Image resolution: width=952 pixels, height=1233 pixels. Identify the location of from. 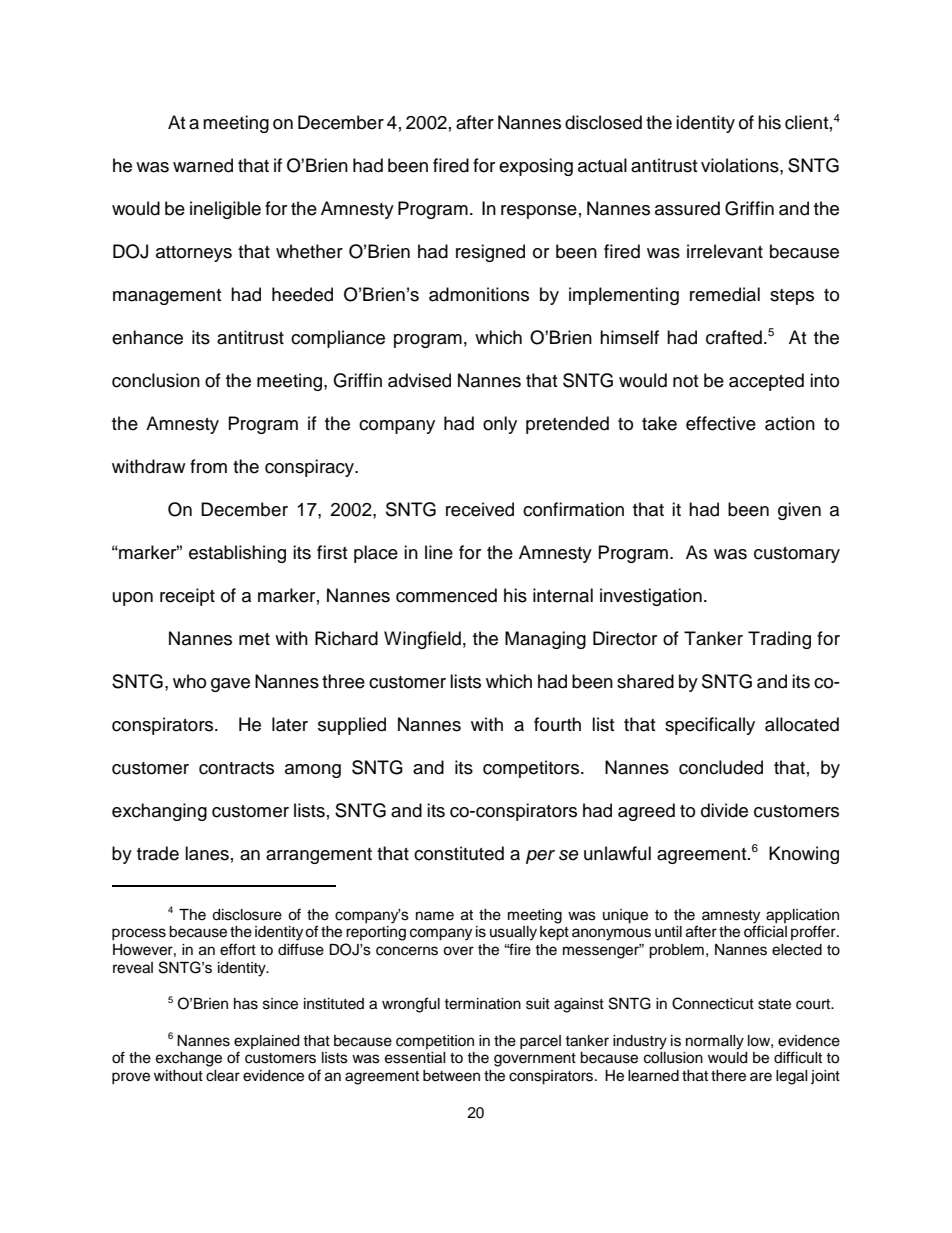
(208, 466).
